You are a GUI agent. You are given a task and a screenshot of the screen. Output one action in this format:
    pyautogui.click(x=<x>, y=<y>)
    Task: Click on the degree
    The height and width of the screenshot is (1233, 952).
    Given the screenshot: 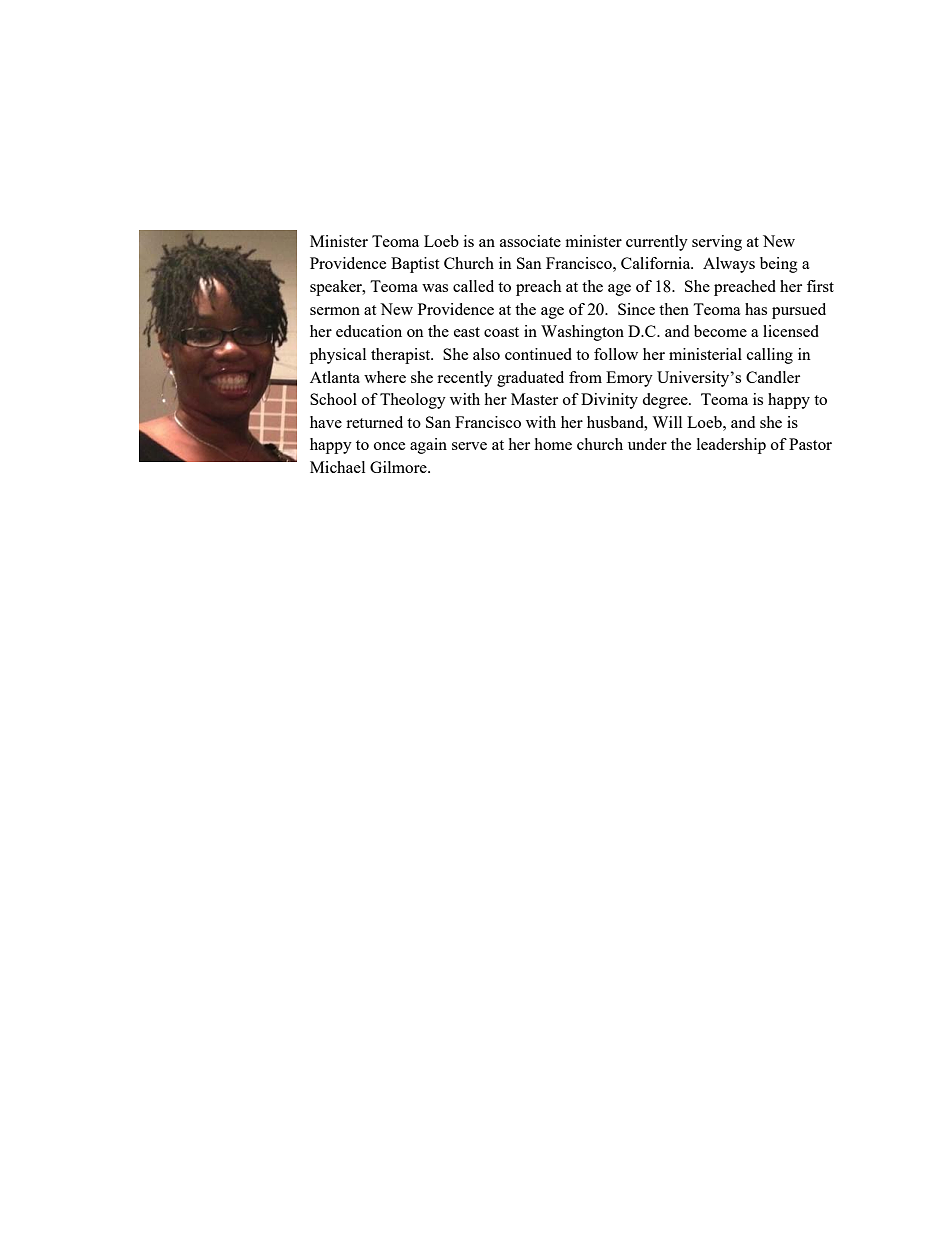 What is the action you would take?
    pyautogui.click(x=666, y=401)
